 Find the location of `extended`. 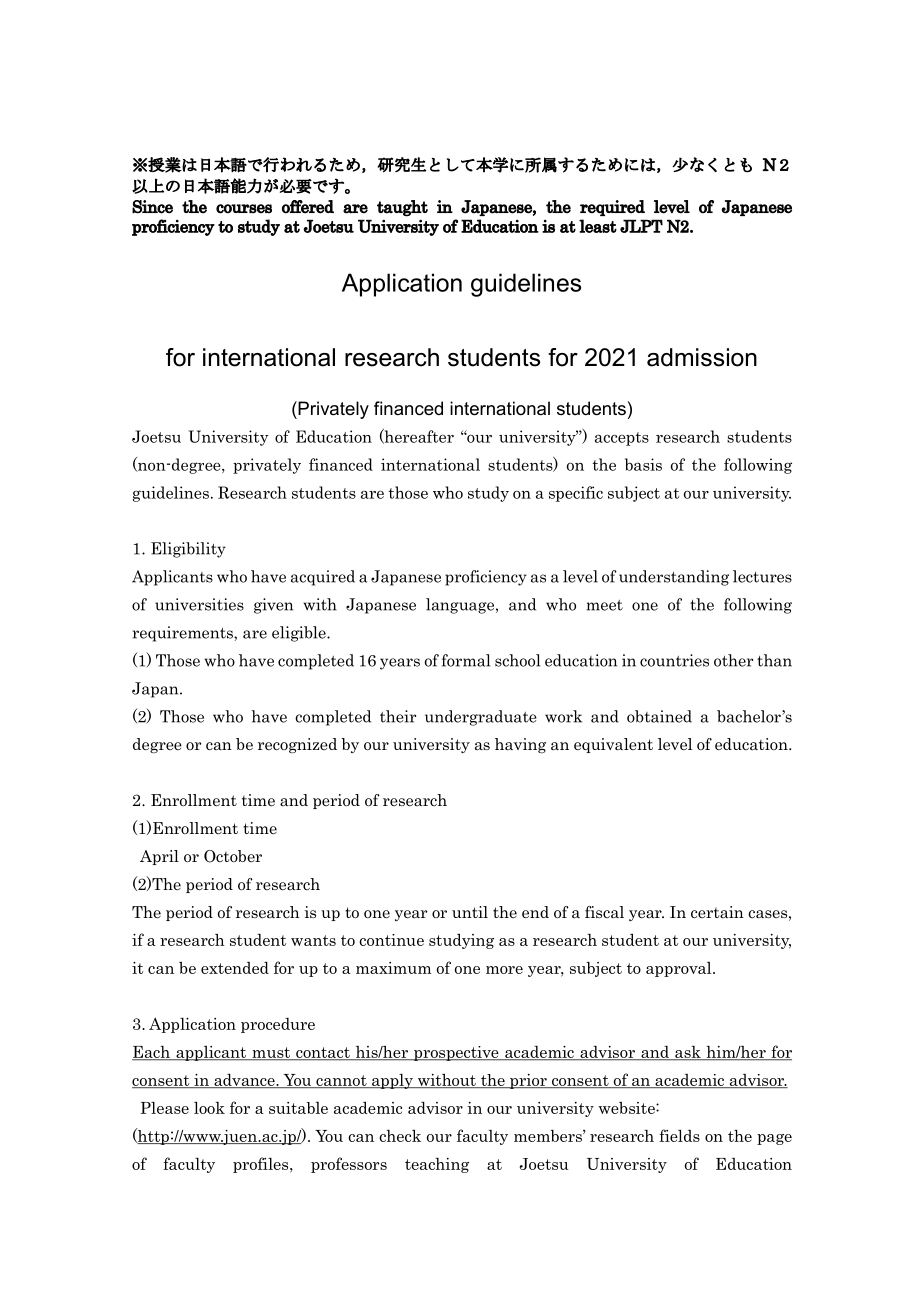

extended is located at coordinates (235, 967).
